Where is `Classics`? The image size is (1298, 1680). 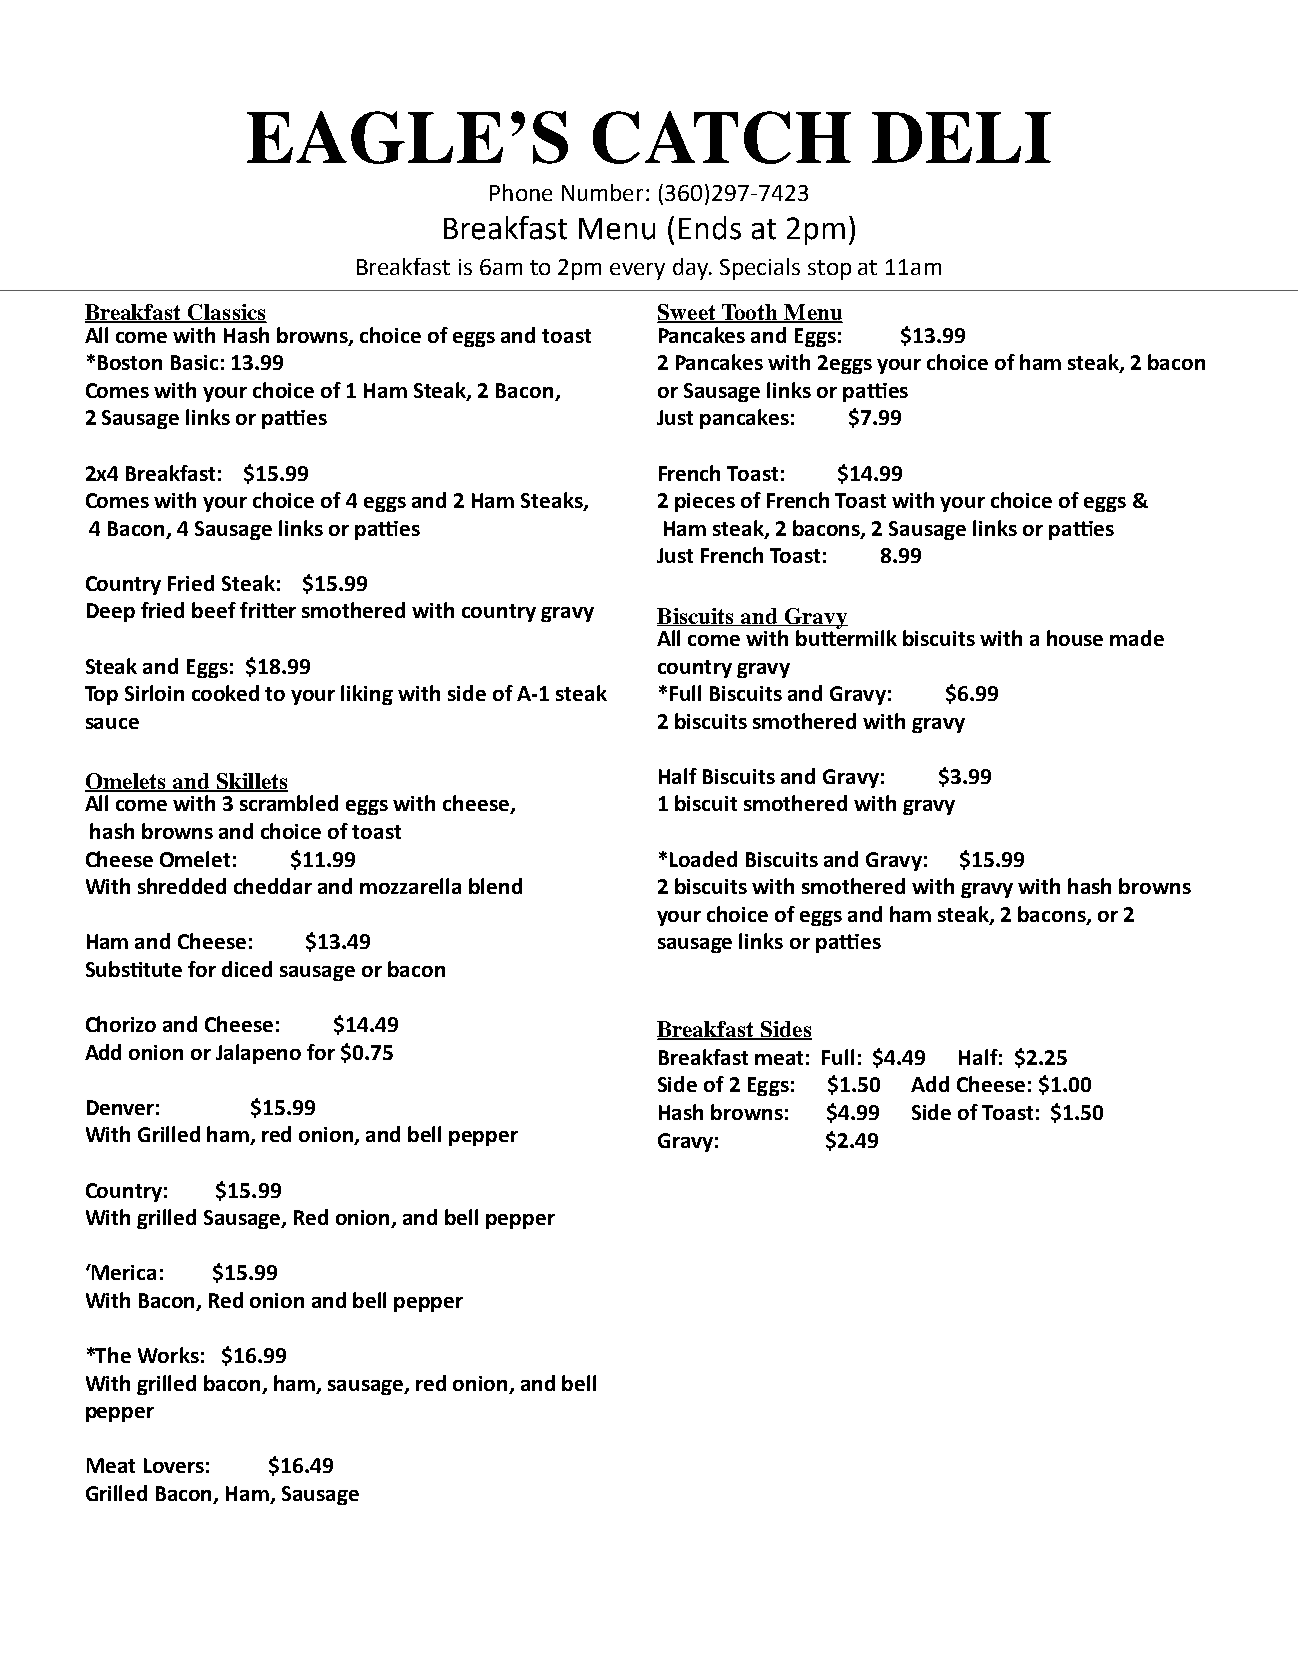 Classics is located at coordinates (226, 313).
